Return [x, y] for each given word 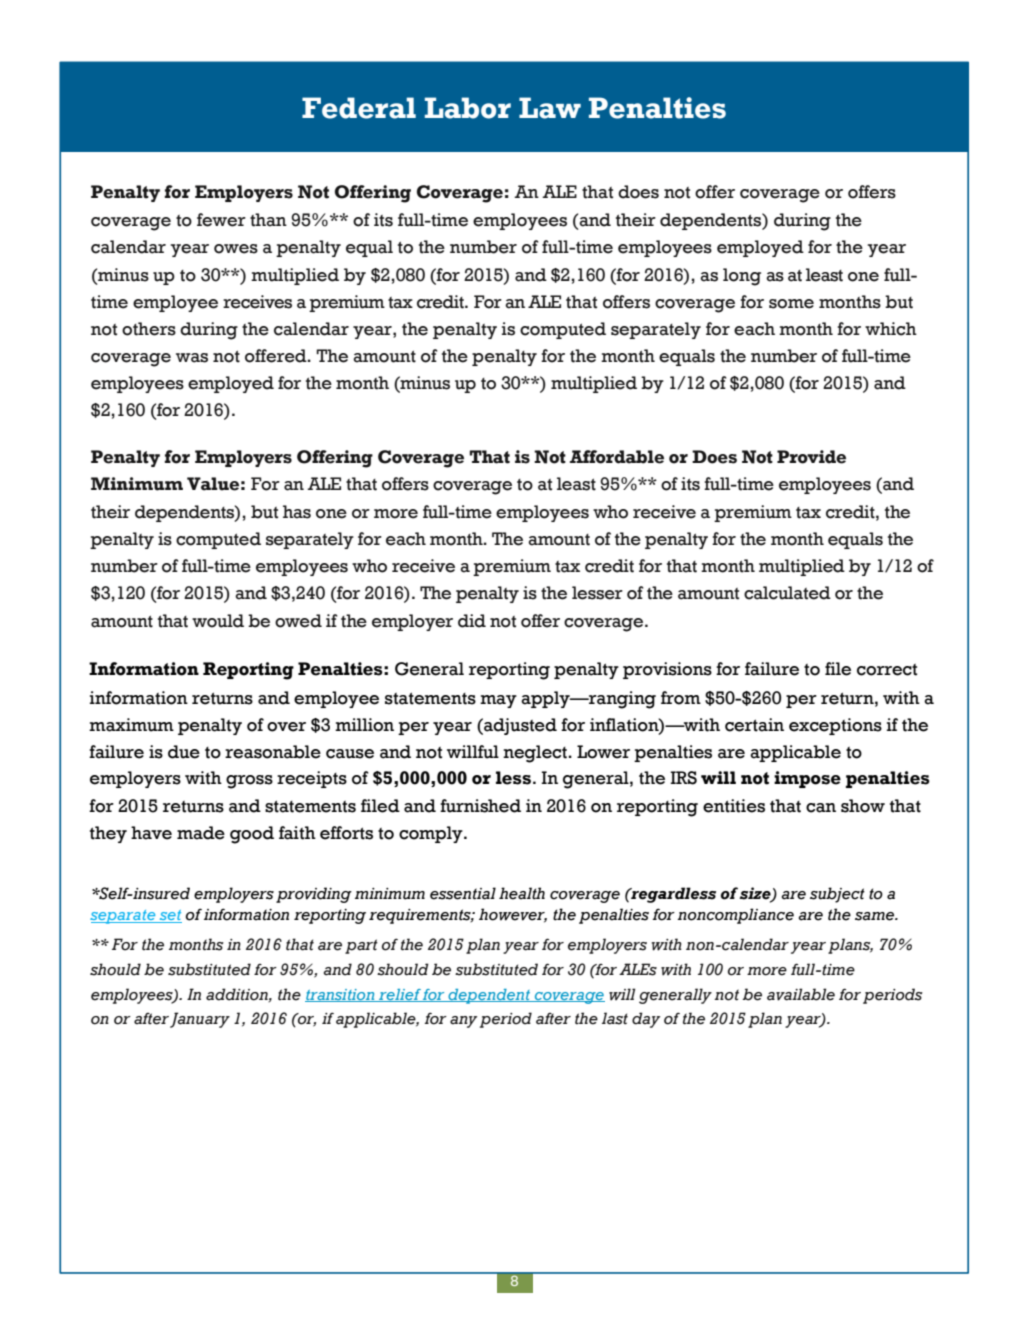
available [801, 994]
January [200, 1020]
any [463, 1022]
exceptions [835, 726]
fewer [221, 220]
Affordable [617, 457]
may [498, 701]
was [192, 358]
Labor [468, 108]
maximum [131, 725]
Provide [811, 457]
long [742, 277]
